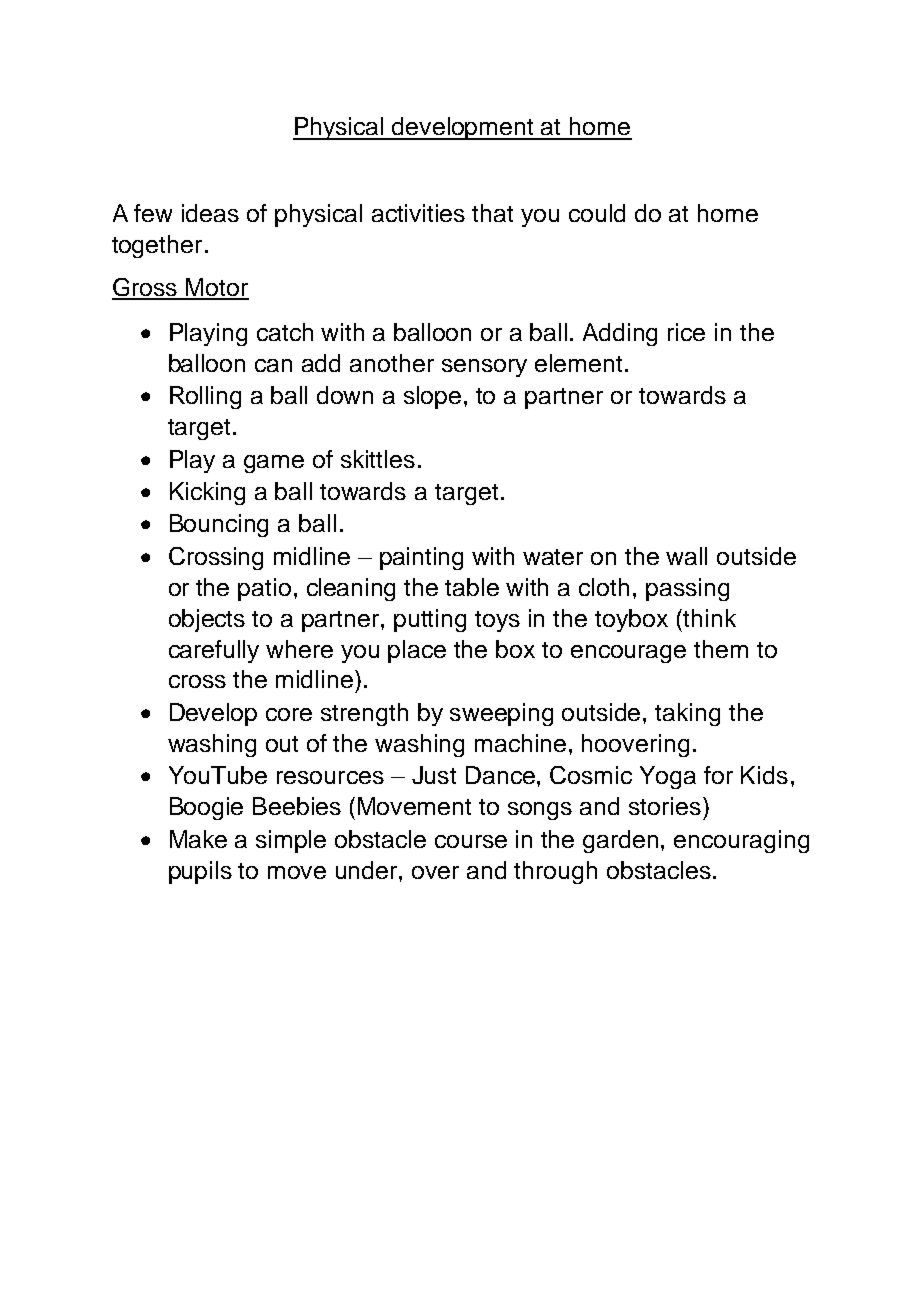  I want to click on Bouncing, so click(219, 525).
